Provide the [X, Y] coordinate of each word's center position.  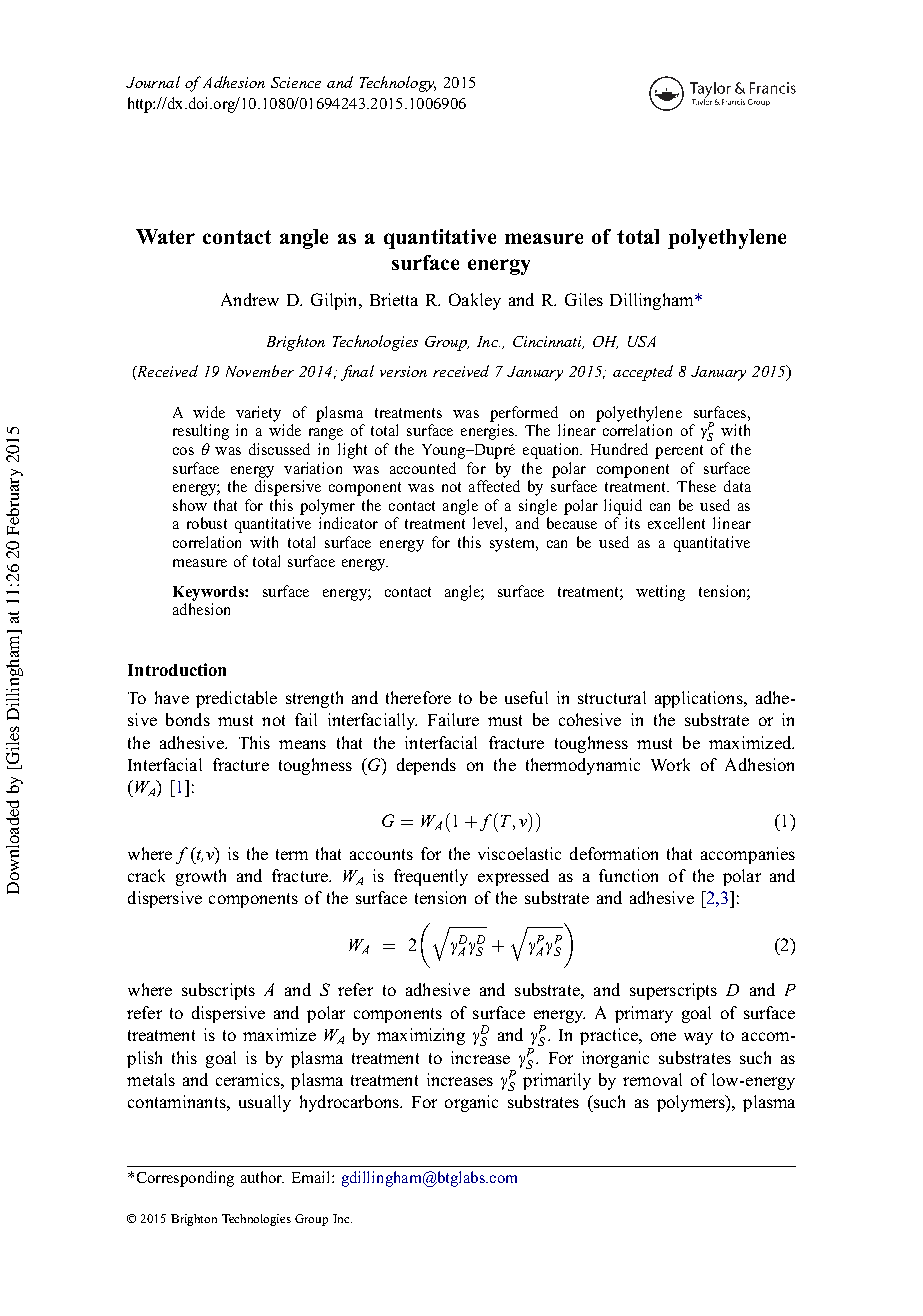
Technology [398, 84]
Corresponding [185, 1179]
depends [426, 766]
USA [642, 341]
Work [670, 764]
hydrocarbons [350, 1103]
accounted [423, 468]
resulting [201, 432]
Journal [153, 82]
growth [201, 877]
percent [679, 452]
